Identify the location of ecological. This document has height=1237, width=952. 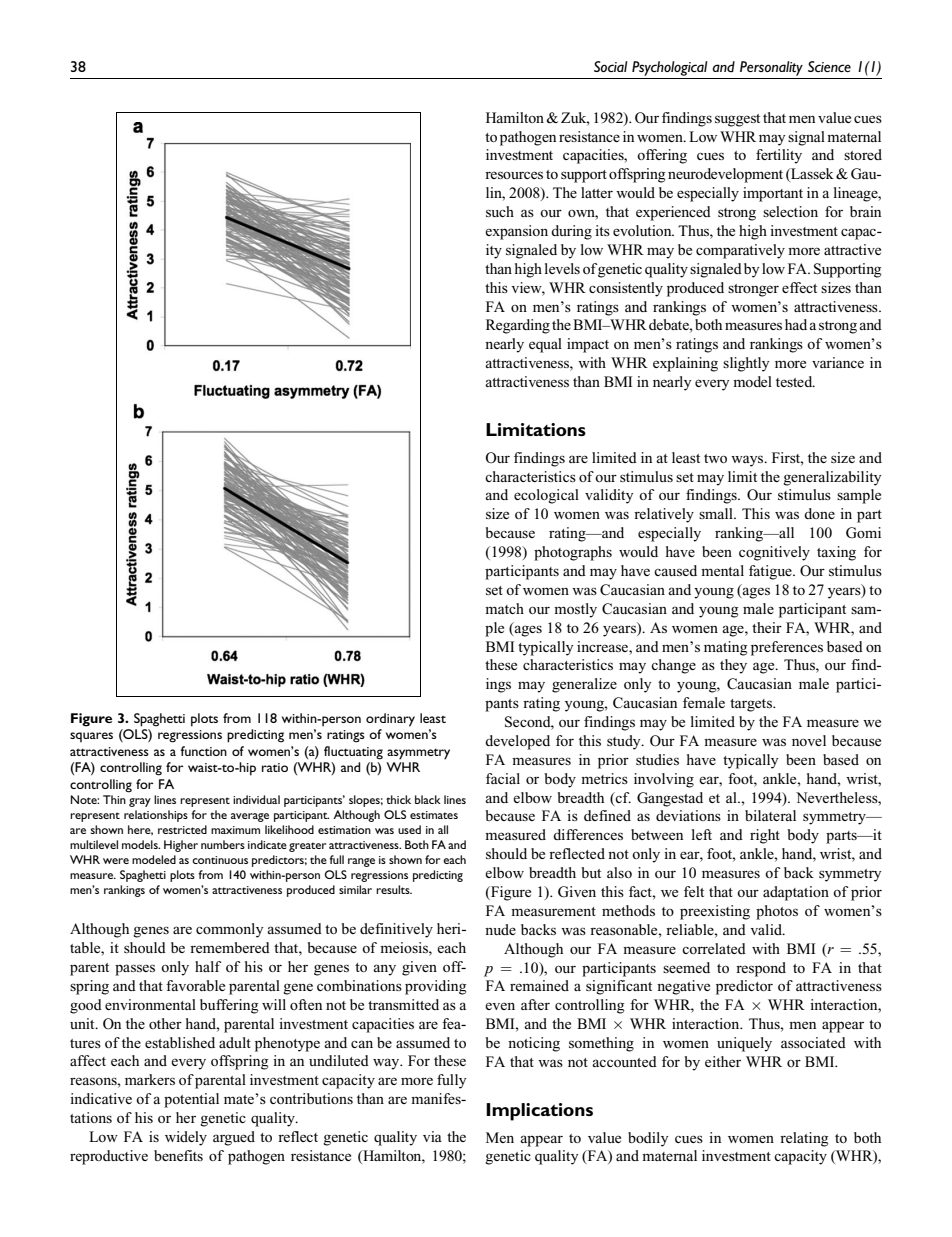
(546, 496).
